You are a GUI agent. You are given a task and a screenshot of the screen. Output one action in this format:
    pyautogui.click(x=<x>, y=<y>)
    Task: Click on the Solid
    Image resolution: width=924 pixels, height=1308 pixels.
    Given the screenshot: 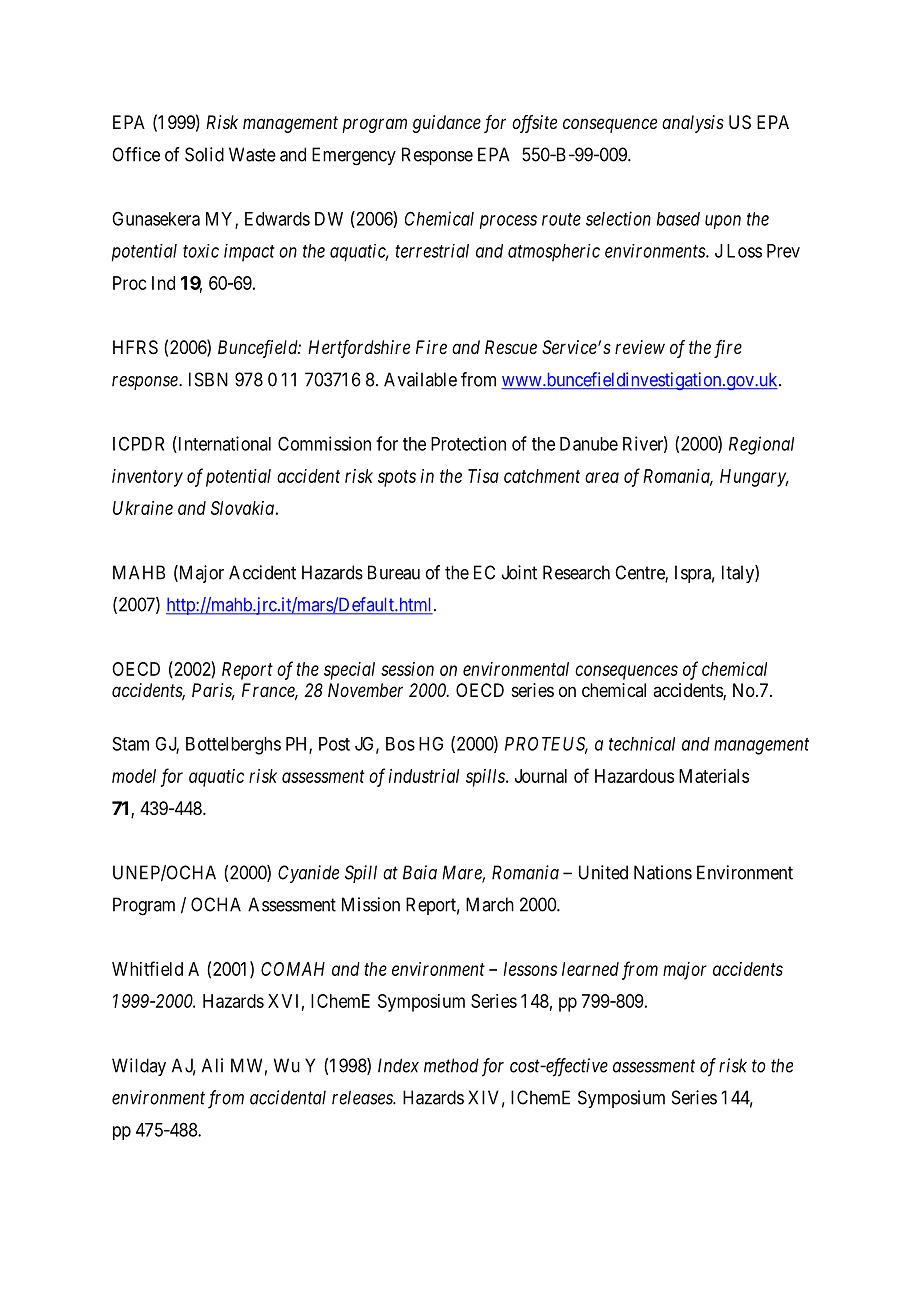 What is the action you would take?
    pyautogui.click(x=204, y=154)
